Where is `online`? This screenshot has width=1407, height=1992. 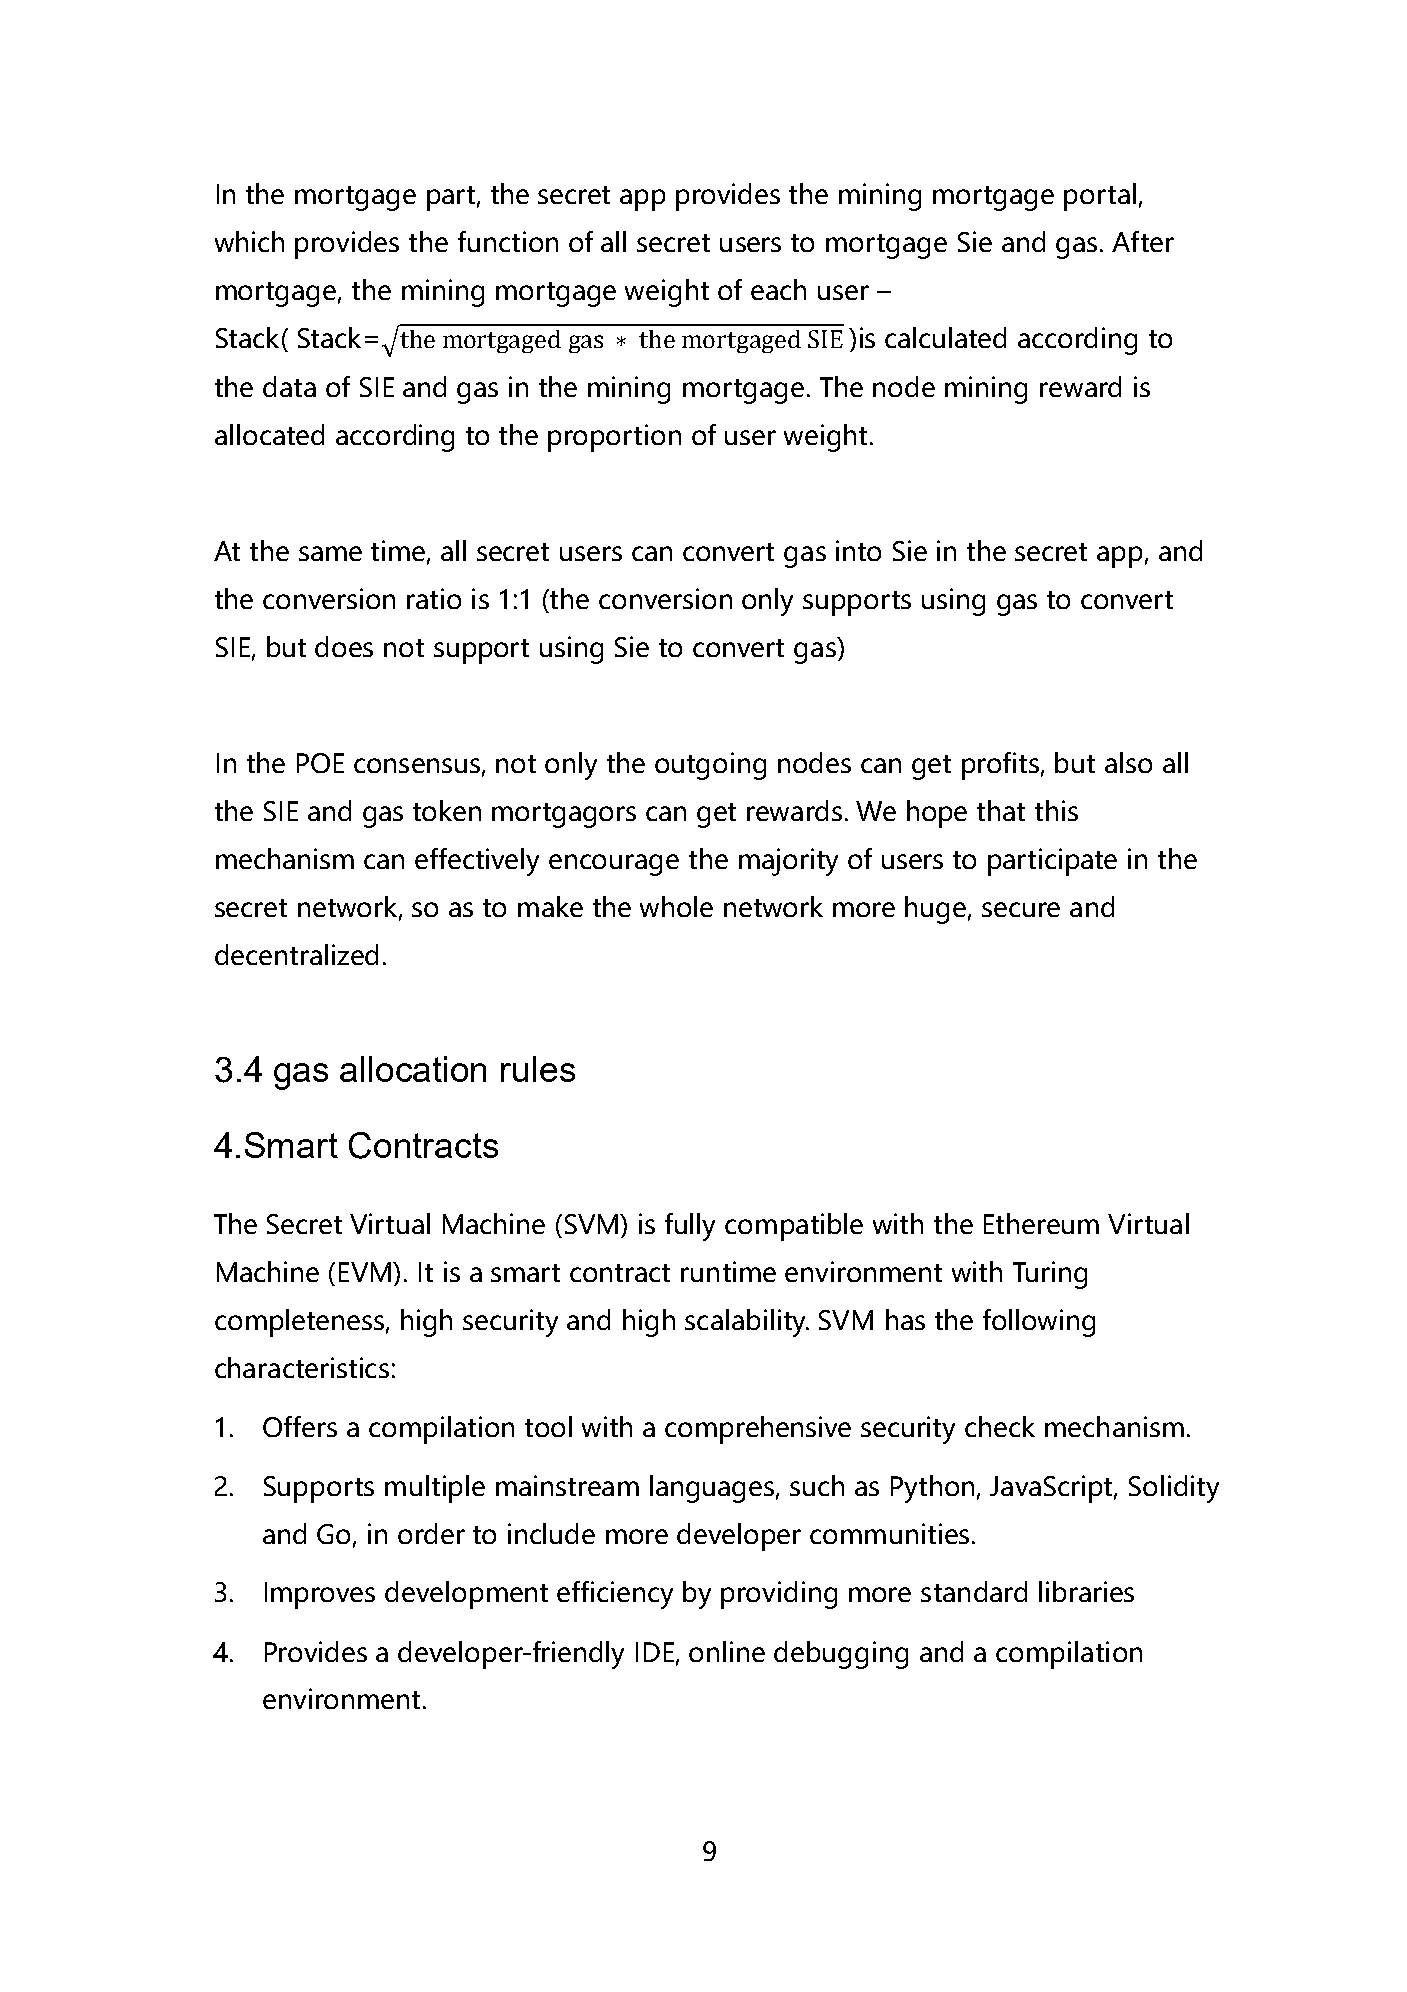 online is located at coordinates (727, 1651).
